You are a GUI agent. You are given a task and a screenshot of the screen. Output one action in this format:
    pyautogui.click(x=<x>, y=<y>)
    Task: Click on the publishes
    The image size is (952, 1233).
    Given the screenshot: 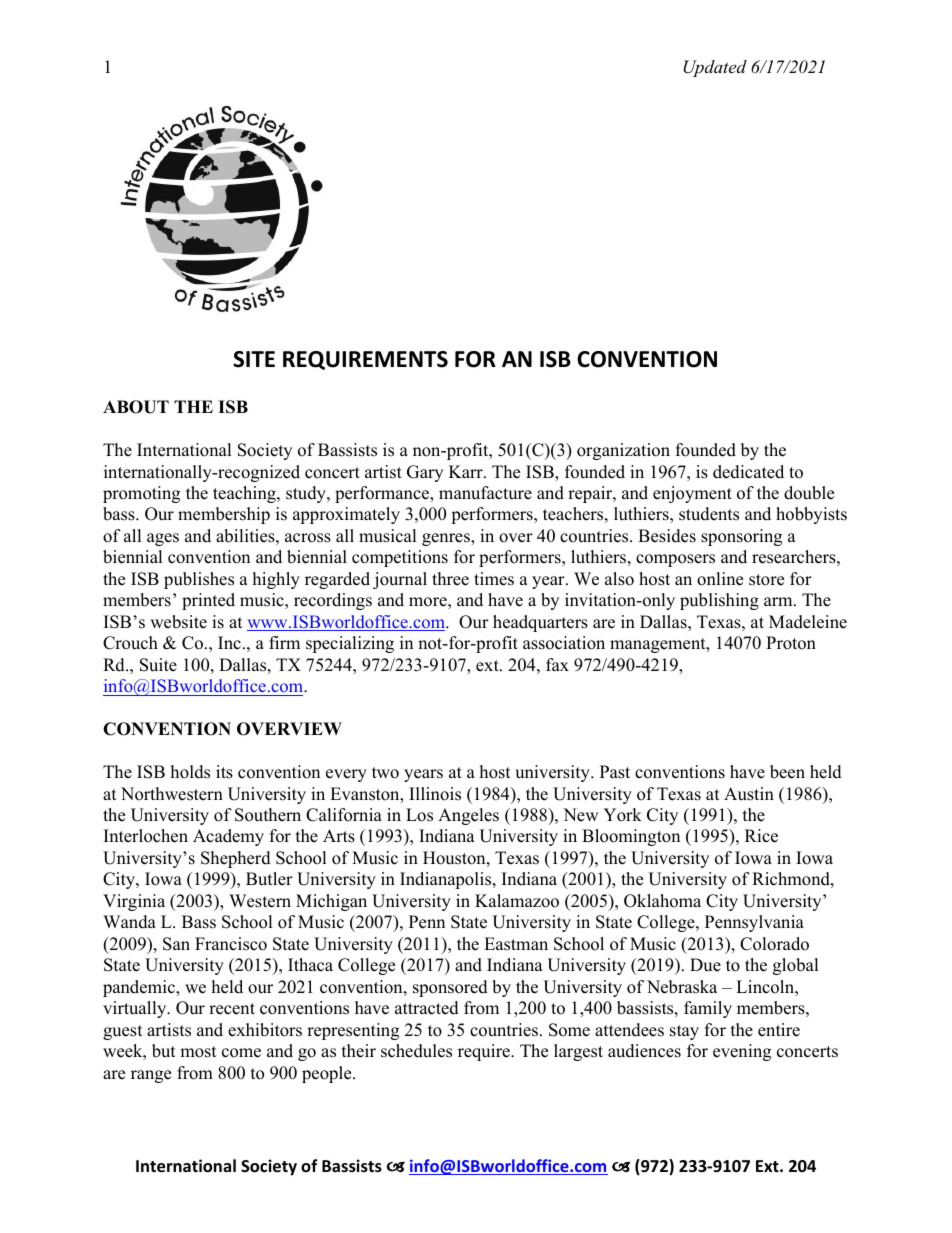 What is the action you would take?
    pyautogui.click(x=199, y=580)
